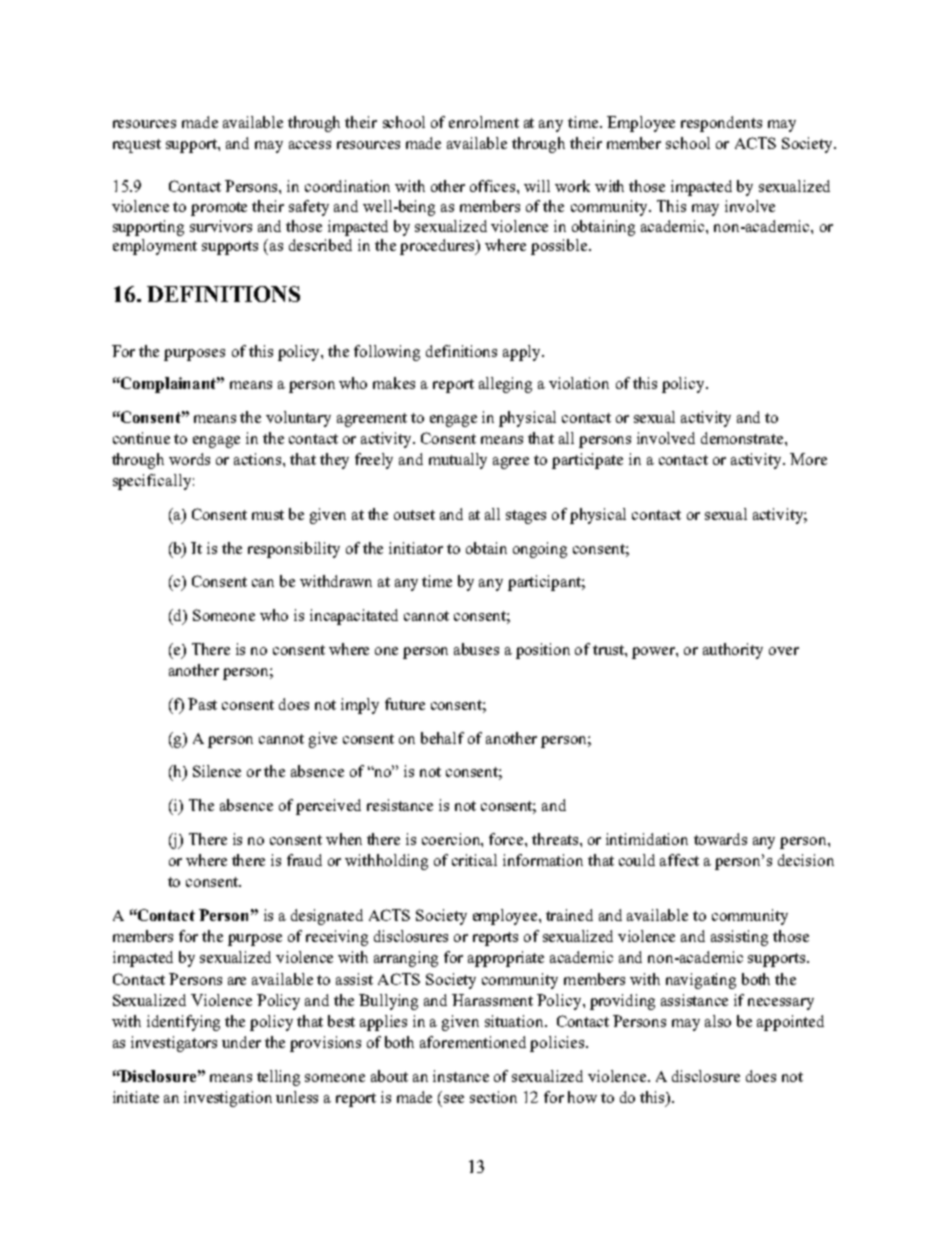 Image resolution: width=952 pixels, height=1233 pixels. Describe the element at coordinates (484, 122) in the image. I see `enrolment` at that location.
